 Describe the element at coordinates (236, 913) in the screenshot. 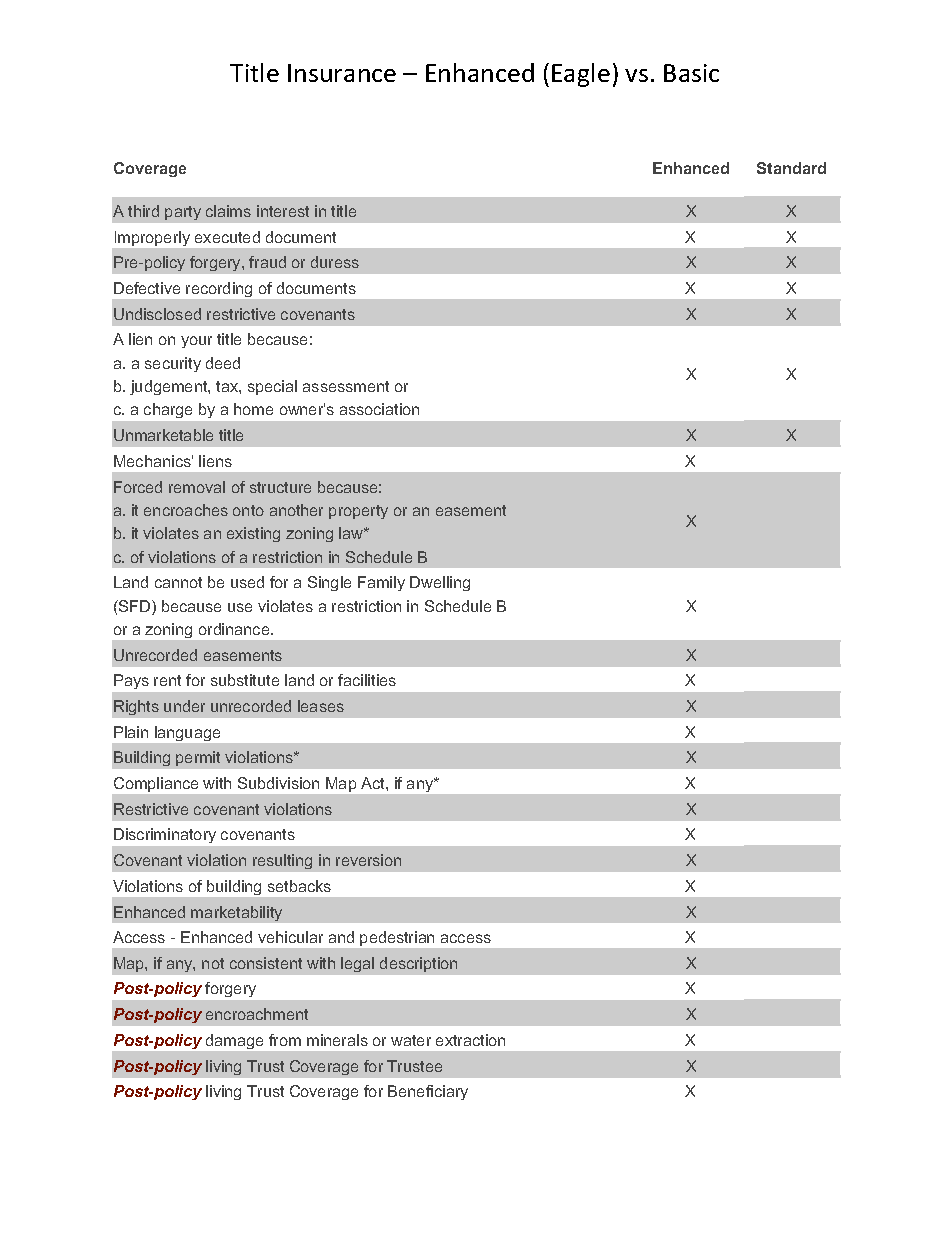

I see `marketability` at that location.
